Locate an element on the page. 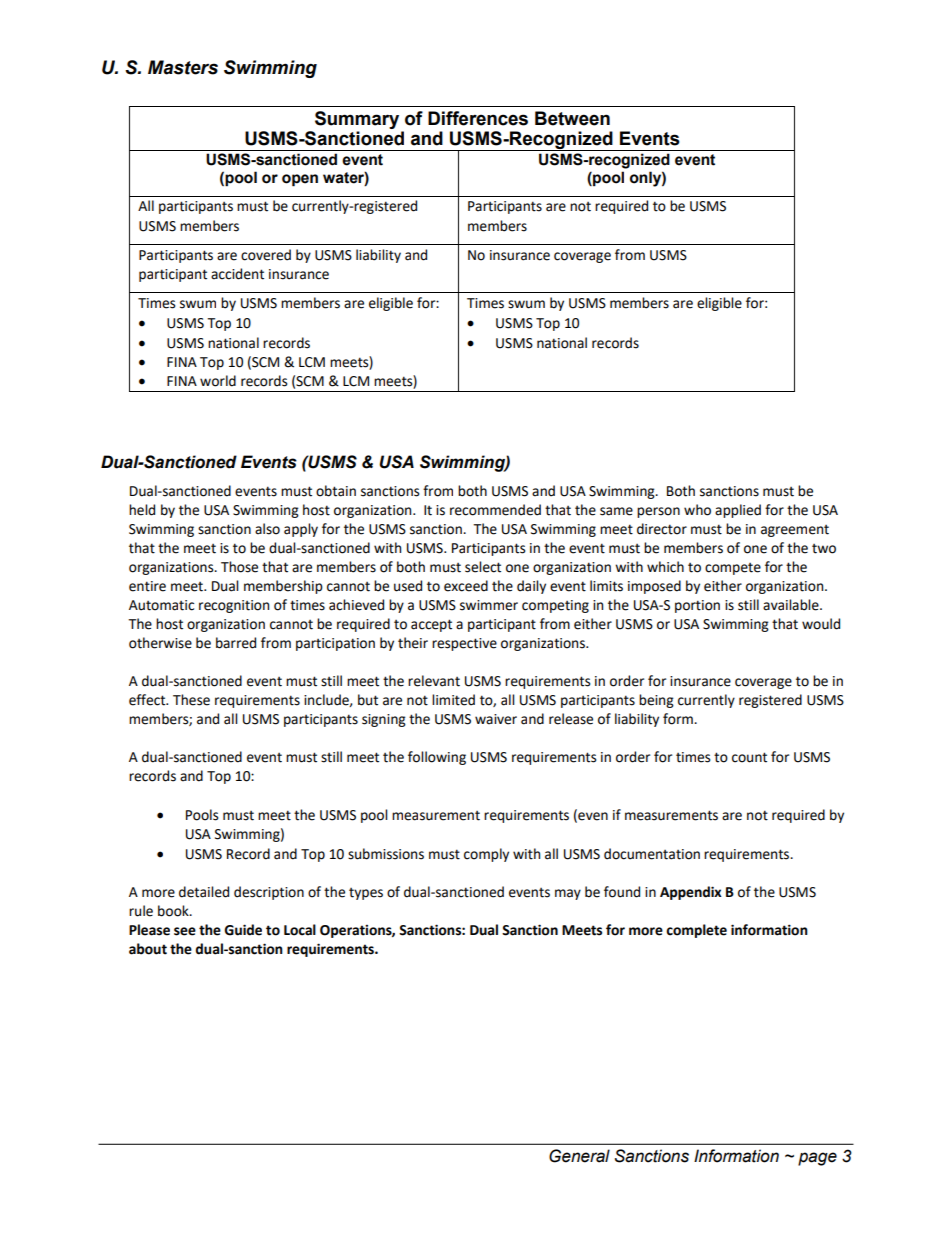 This page has width=952, height=1233. Between is located at coordinates (572, 118).
